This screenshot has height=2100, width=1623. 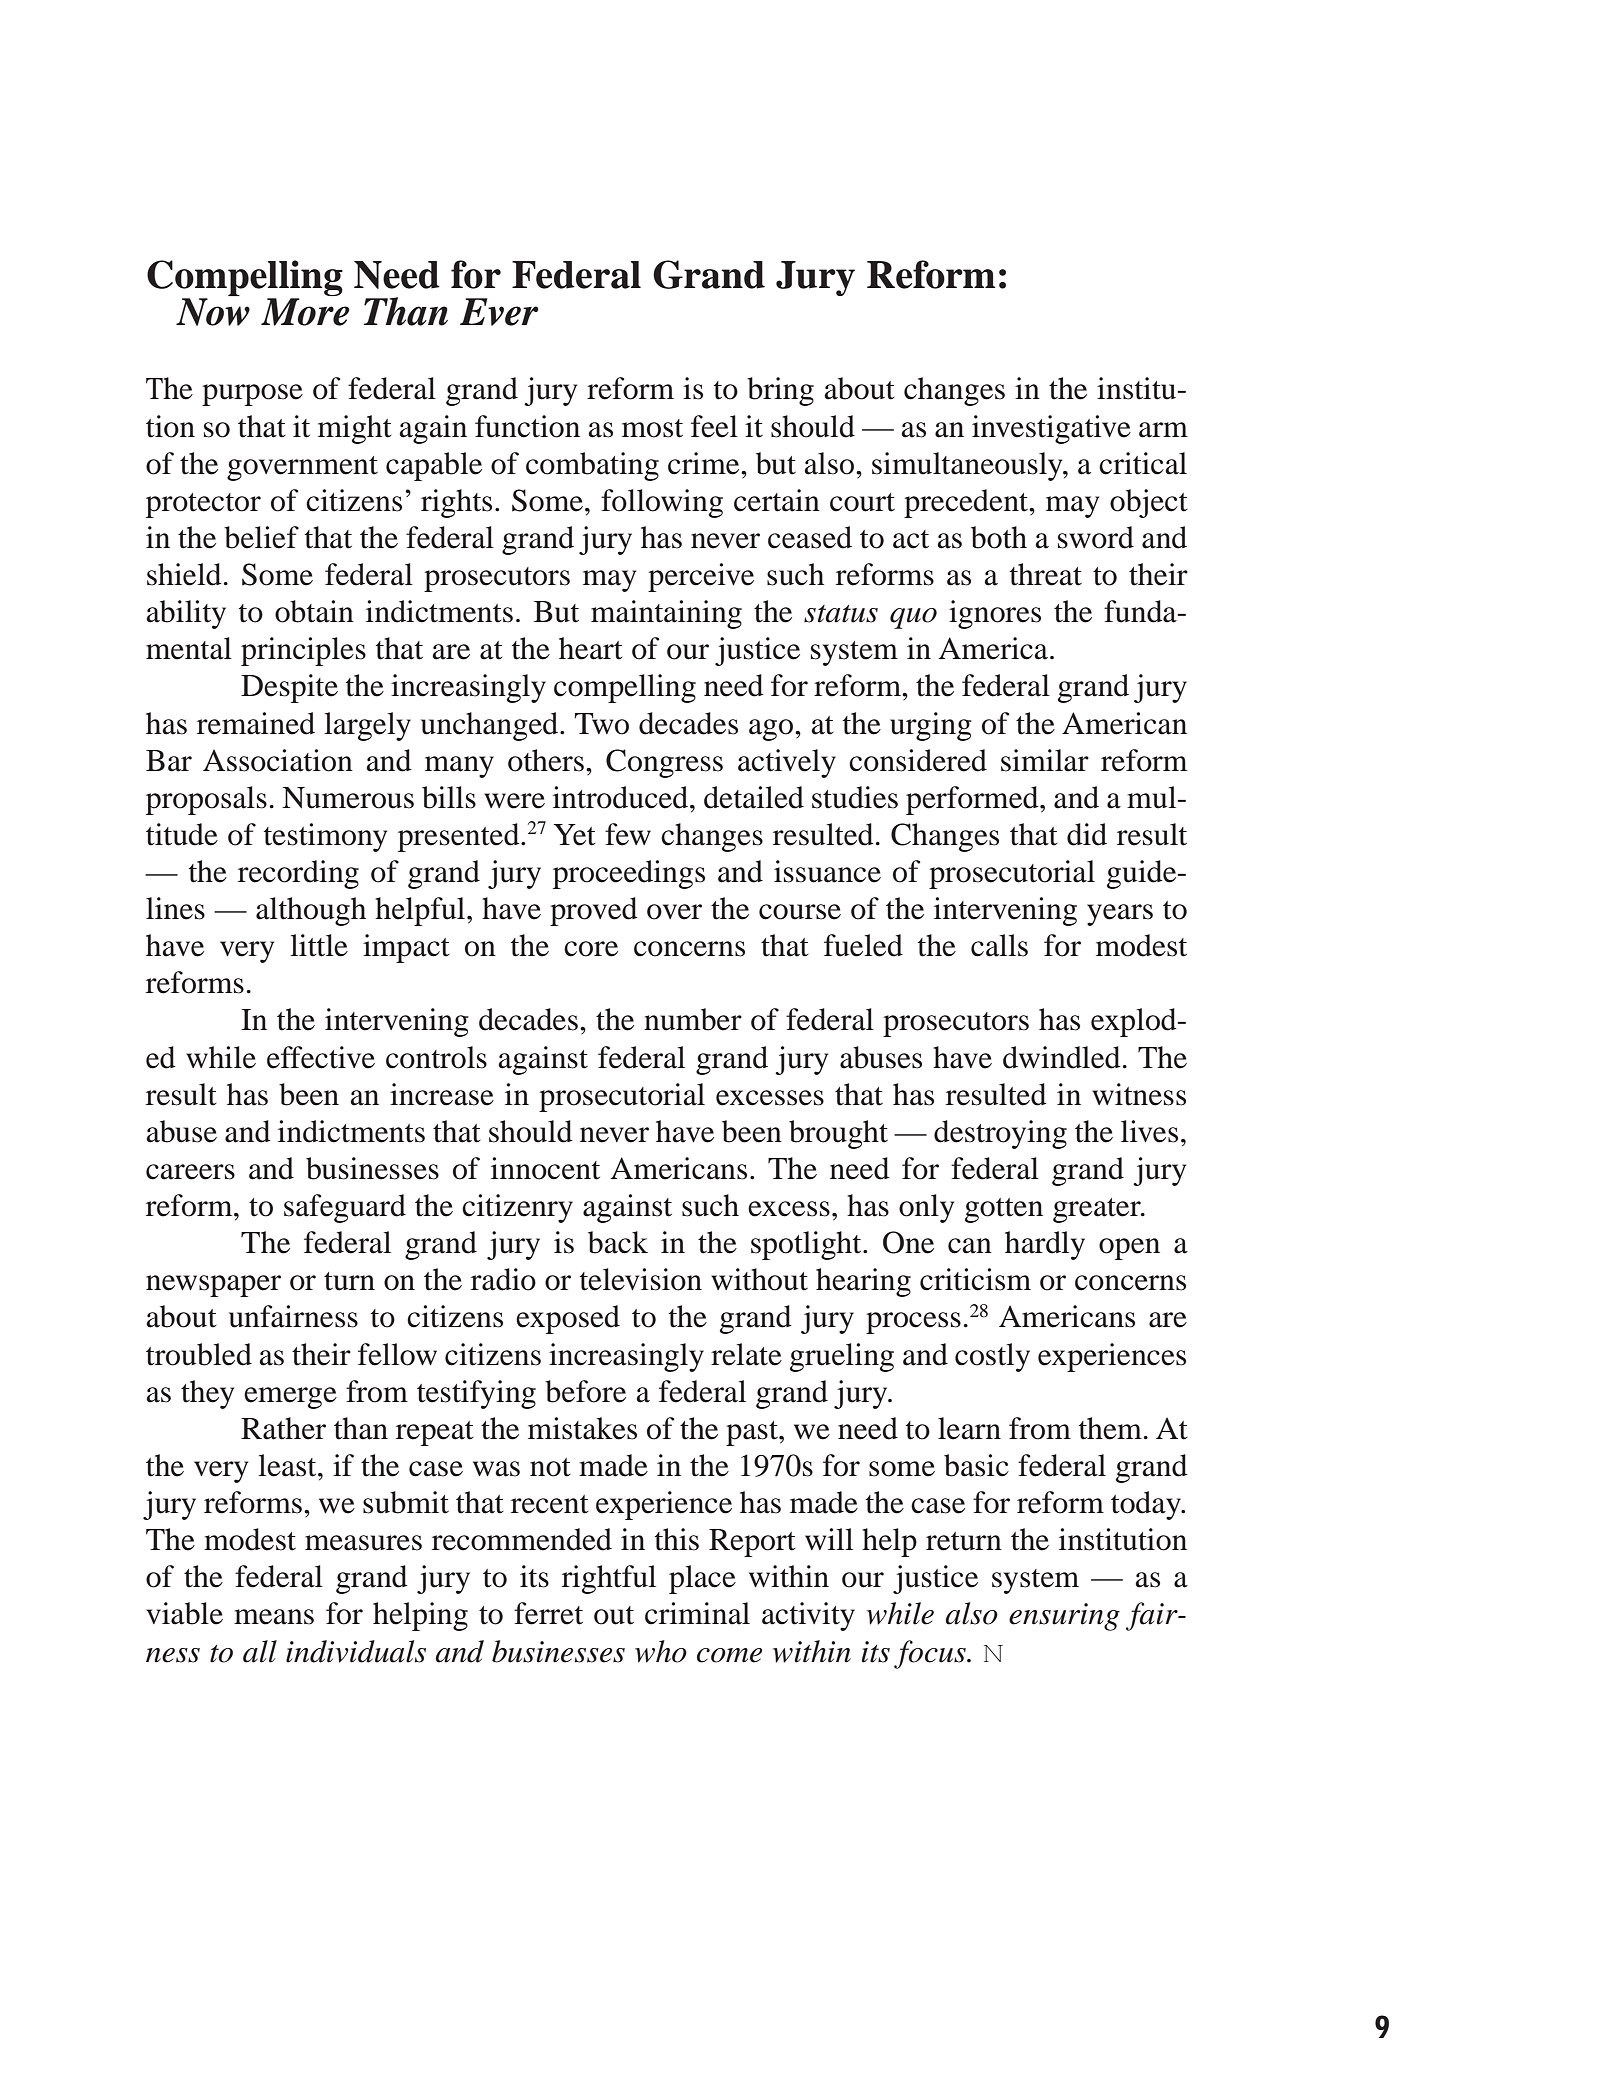 I want to click on investigative, so click(x=1051, y=429).
